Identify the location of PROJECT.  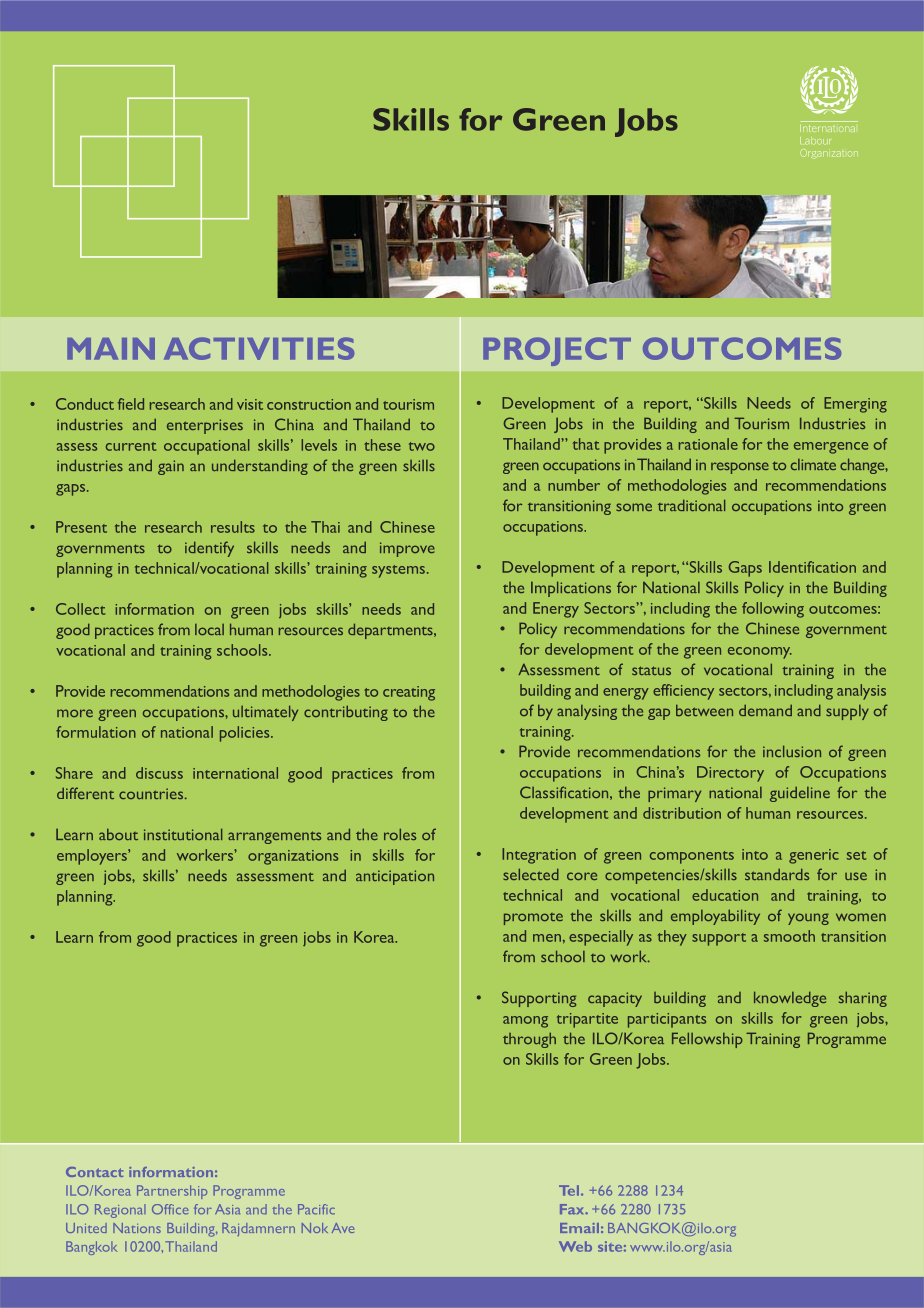
(557, 351).
